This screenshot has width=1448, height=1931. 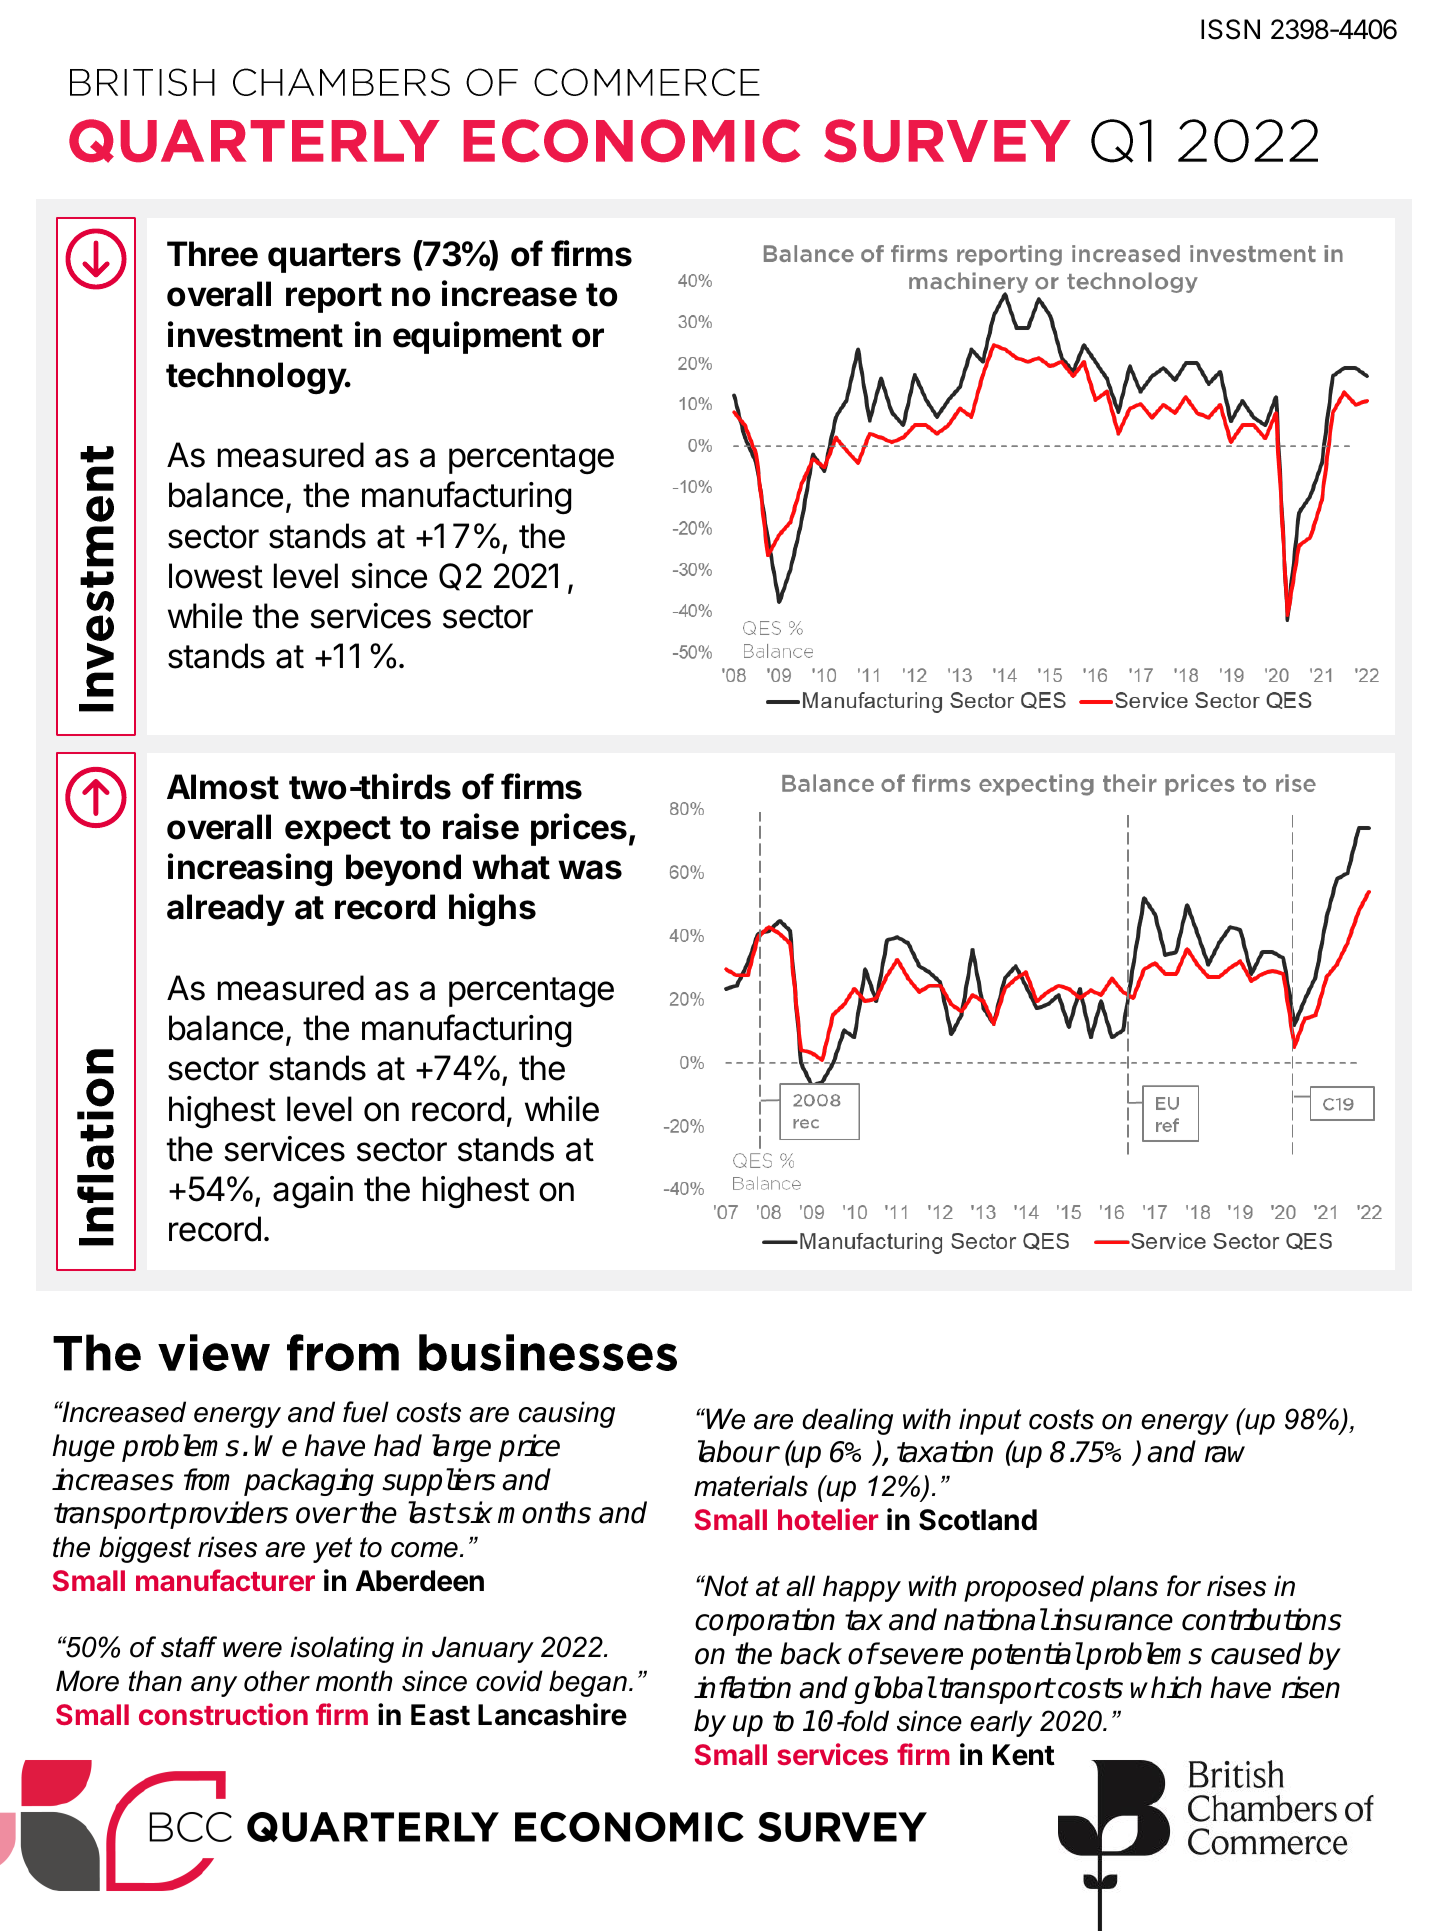 I want to click on construction, so click(x=223, y=1714).
